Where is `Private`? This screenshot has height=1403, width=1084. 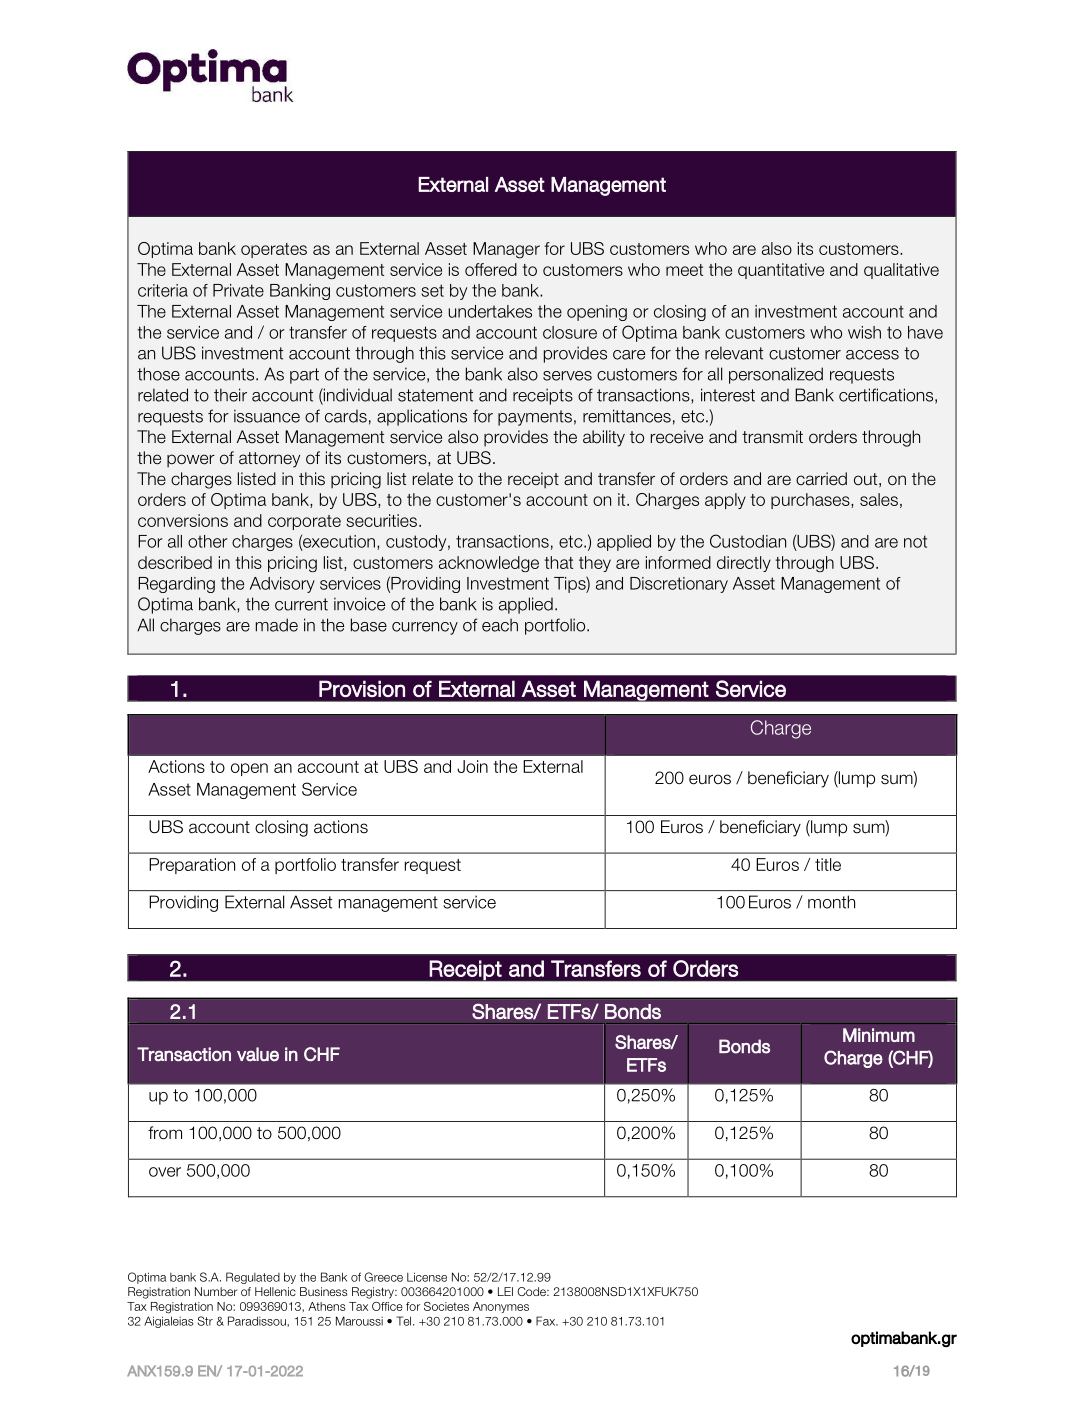 Private is located at coordinates (238, 290).
